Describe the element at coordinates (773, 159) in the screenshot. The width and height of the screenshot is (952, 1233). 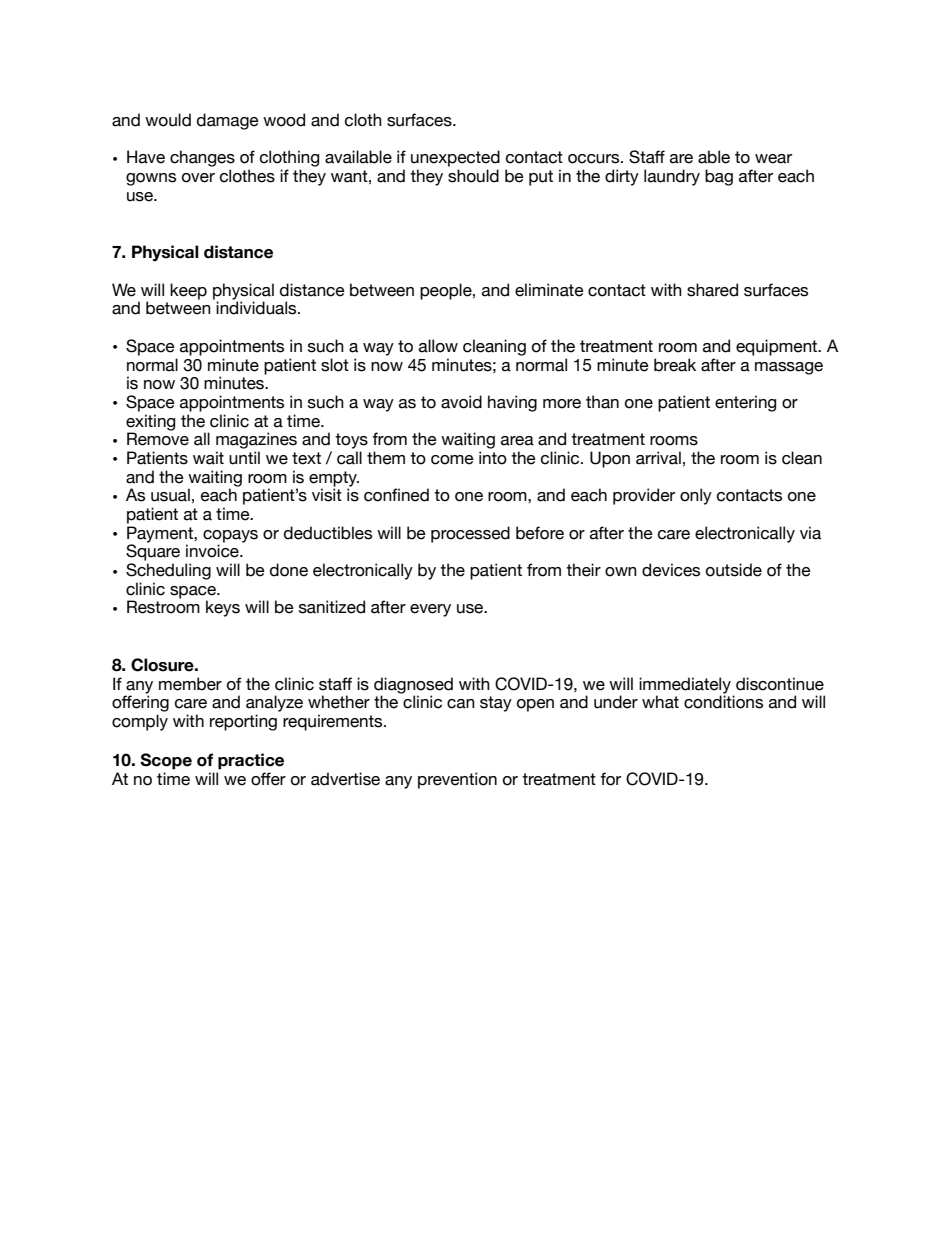
I see `wear` at that location.
